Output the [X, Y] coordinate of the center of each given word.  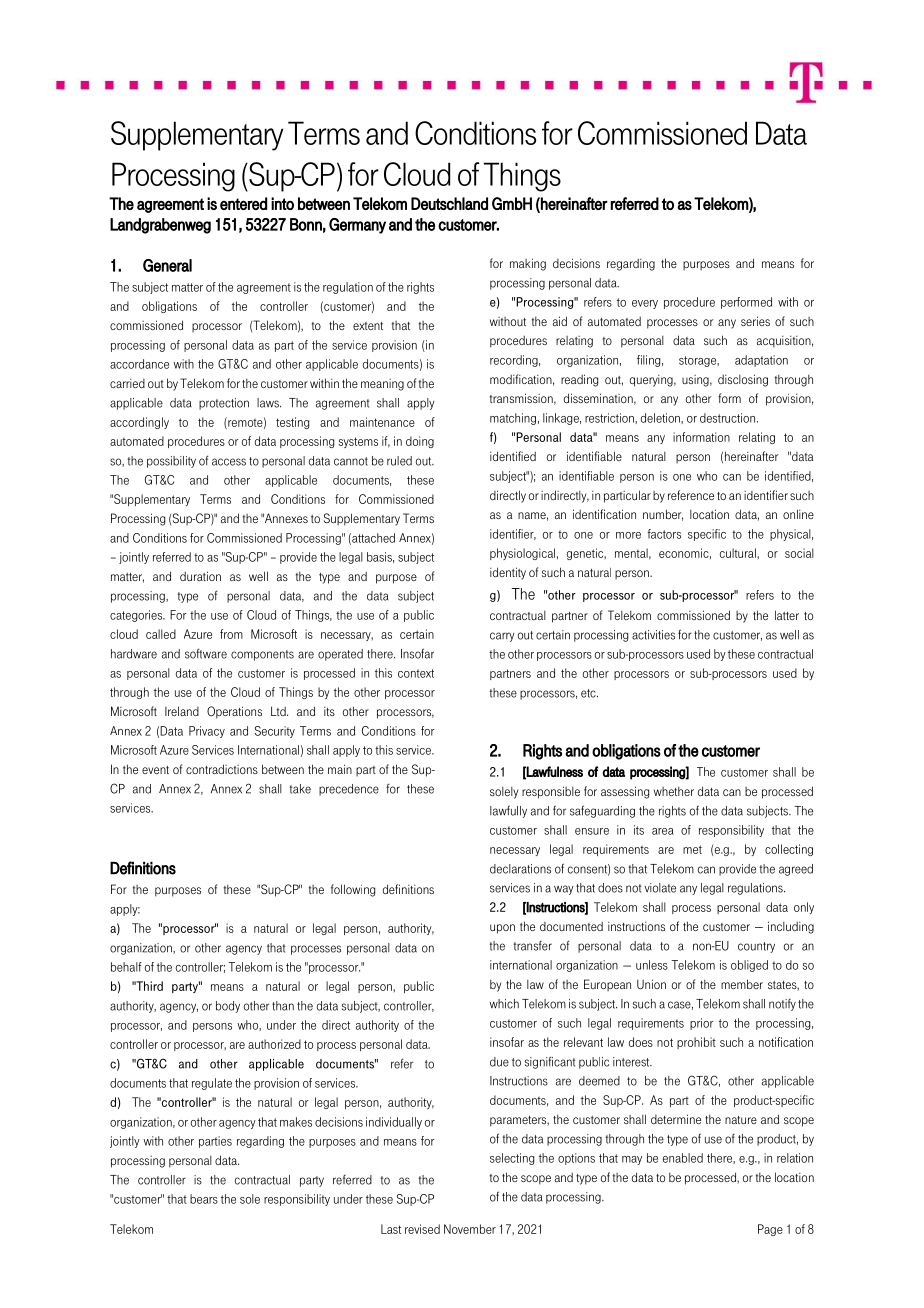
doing [420, 442]
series [755, 321]
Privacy [207, 732]
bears [204, 1199]
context [416, 673]
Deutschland [449, 203]
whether [674, 791]
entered [243, 203]
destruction [729, 418]
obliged [749, 966]
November [470, 1229]
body [228, 1007]
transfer [532, 946]
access [229, 462]
